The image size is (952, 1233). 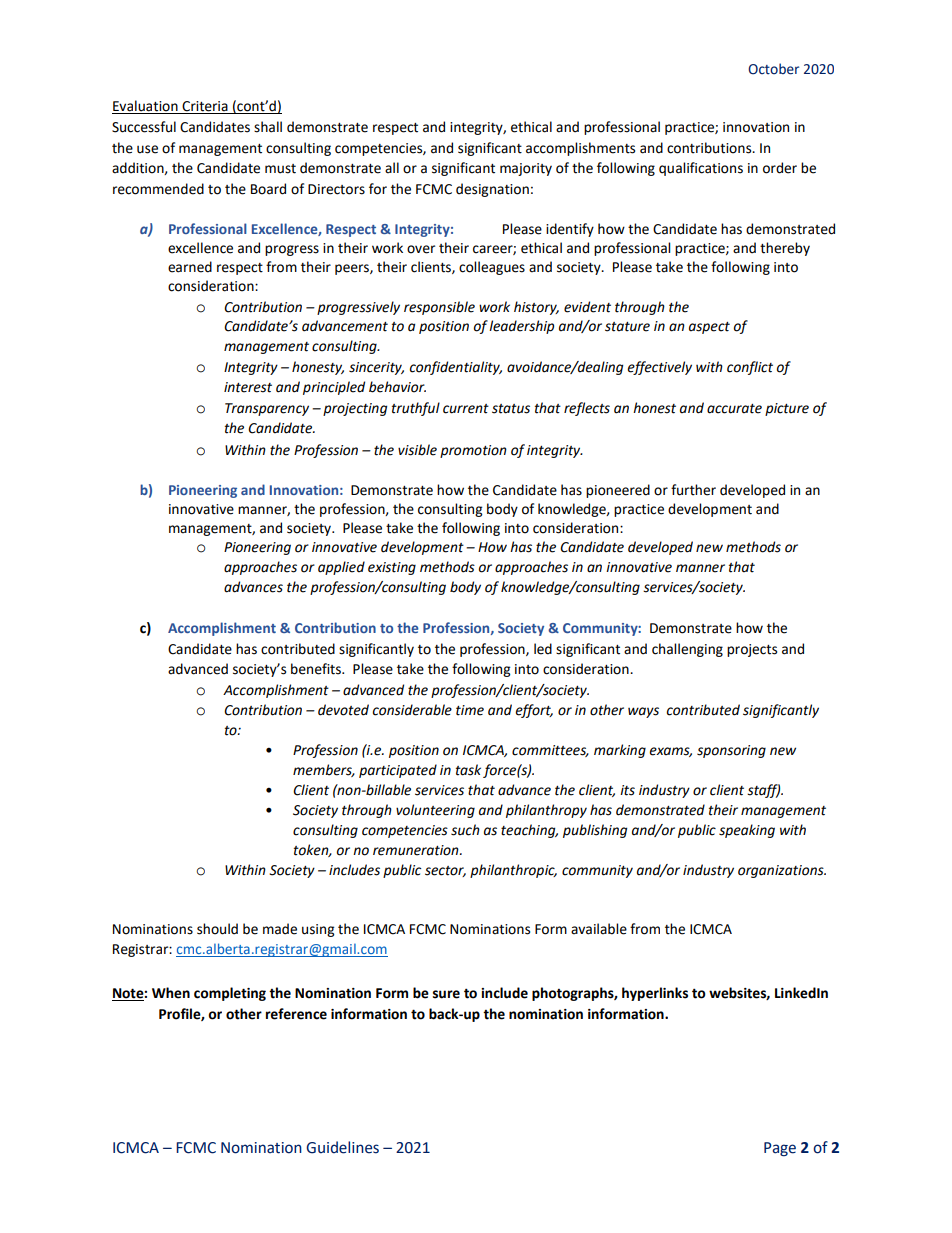 I want to click on Criteria, so click(x=205, y=107).
